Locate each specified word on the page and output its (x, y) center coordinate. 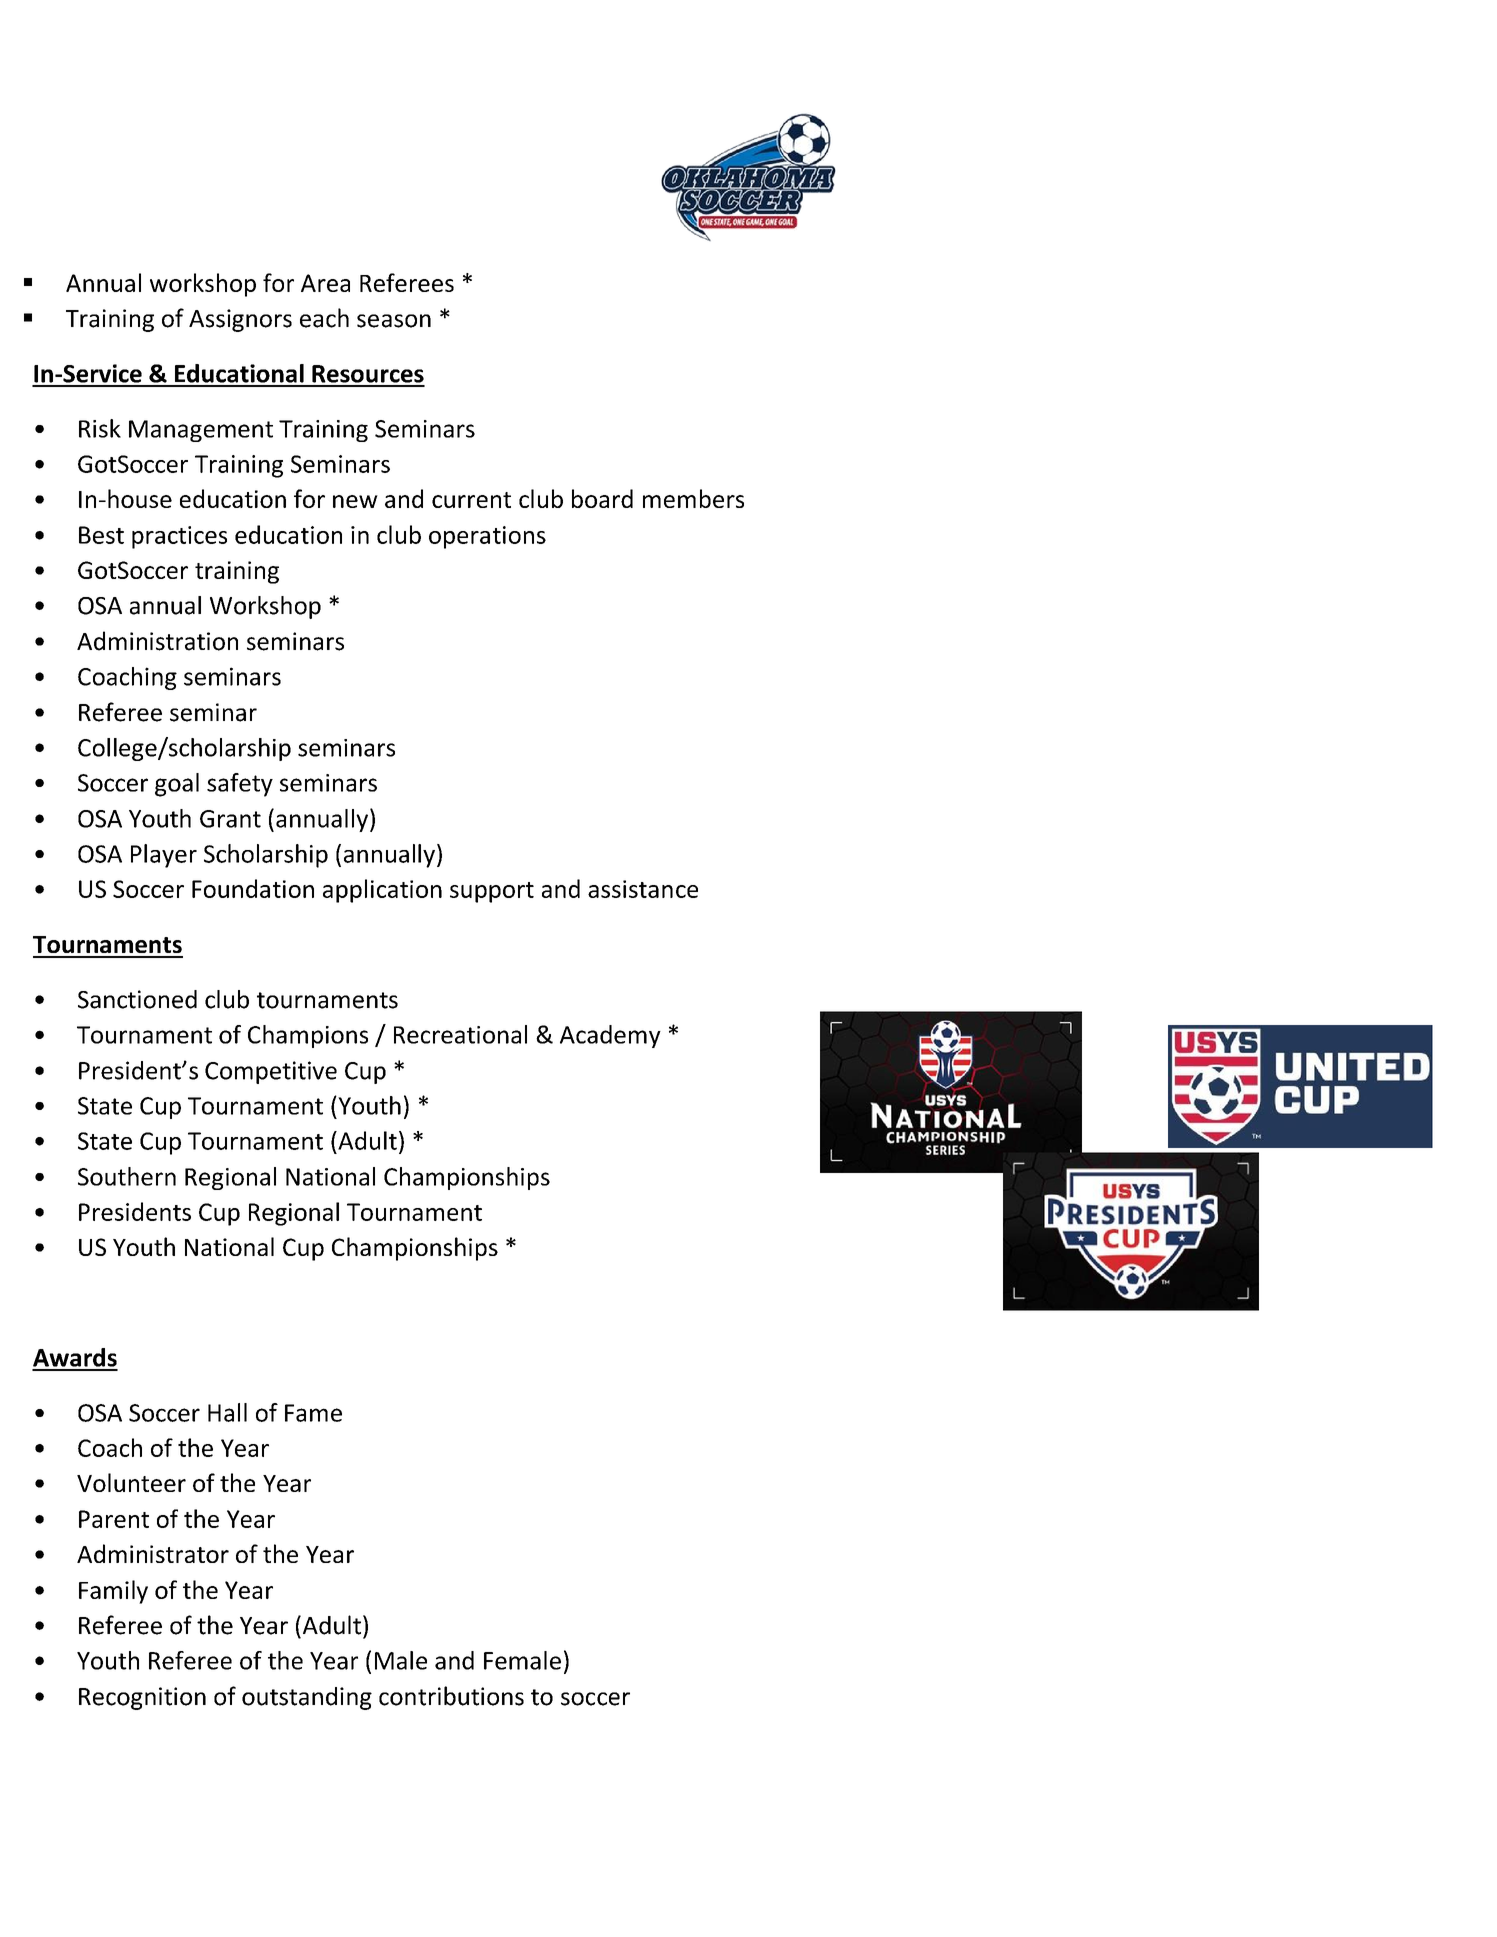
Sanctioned (137, 999)
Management (201, 431)
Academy (610, 1036)
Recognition (142, 1698)
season (394, 321)
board (602, 498)
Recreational (460, 1034)
